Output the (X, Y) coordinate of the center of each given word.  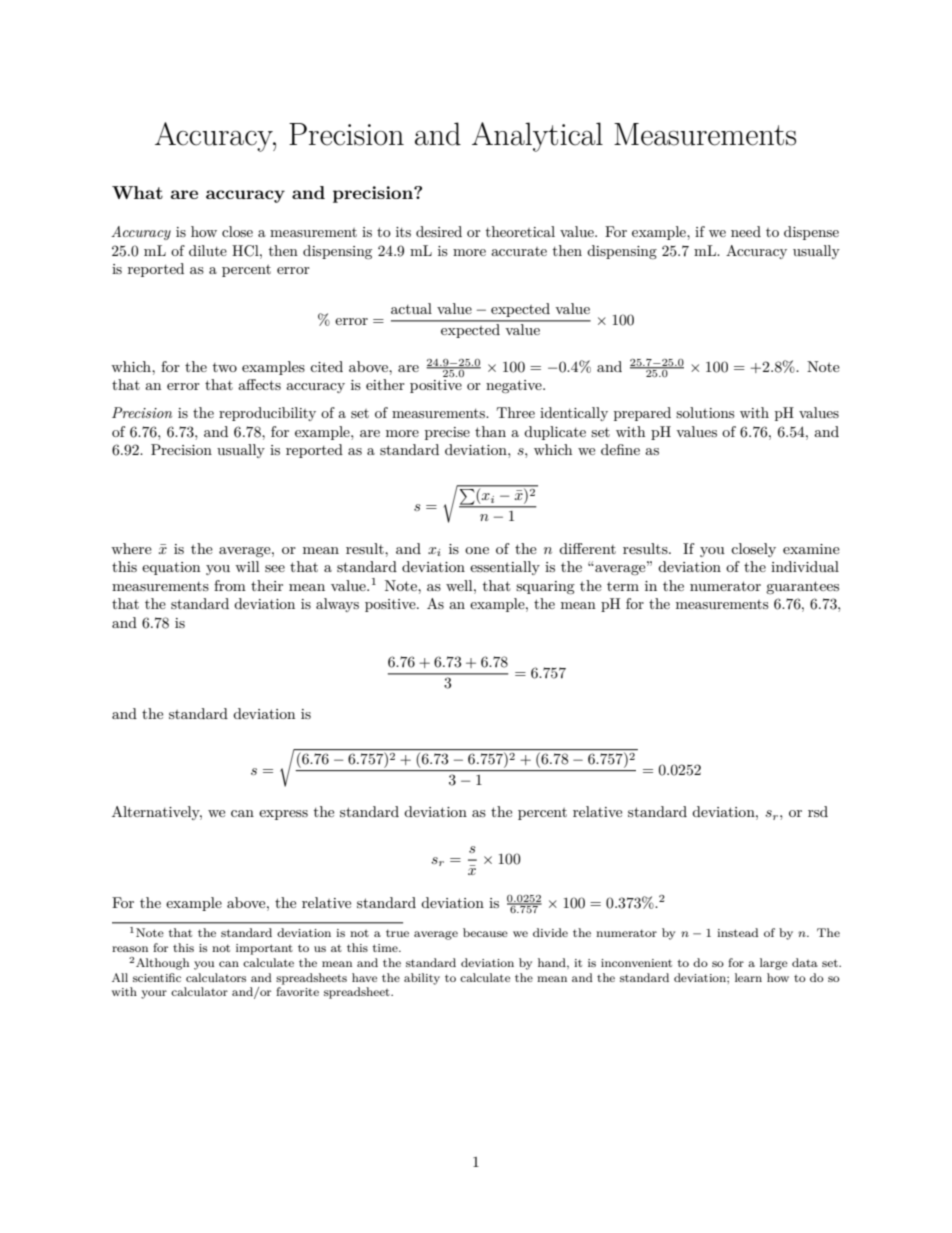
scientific (157, 977)
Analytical (537, 137)
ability (422, 979)
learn (748, 977)
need (746, 231)
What (137, 192)
